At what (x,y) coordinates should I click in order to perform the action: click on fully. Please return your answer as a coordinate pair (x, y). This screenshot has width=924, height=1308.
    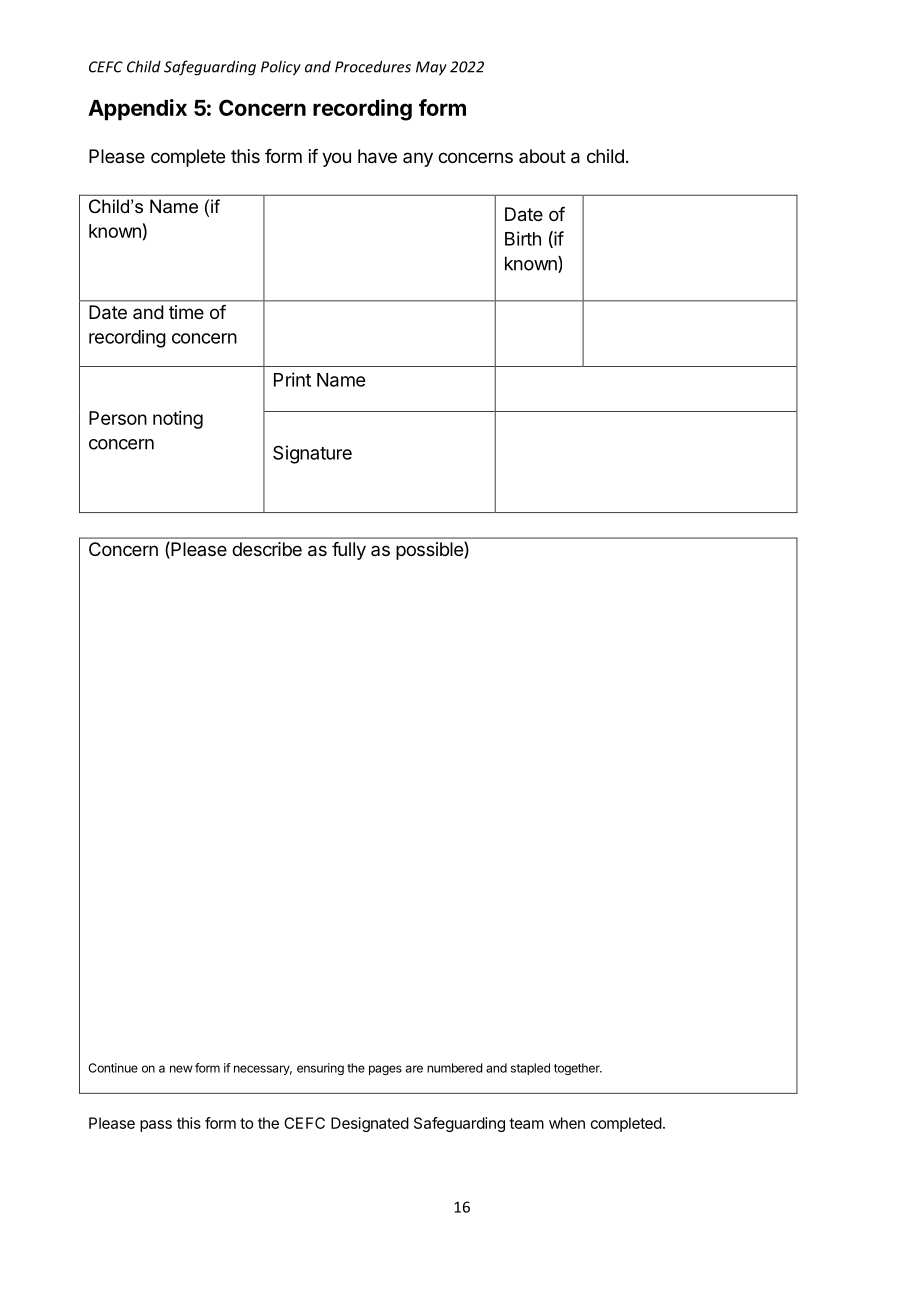
    Looking at the image, I should click on (349, 551).
